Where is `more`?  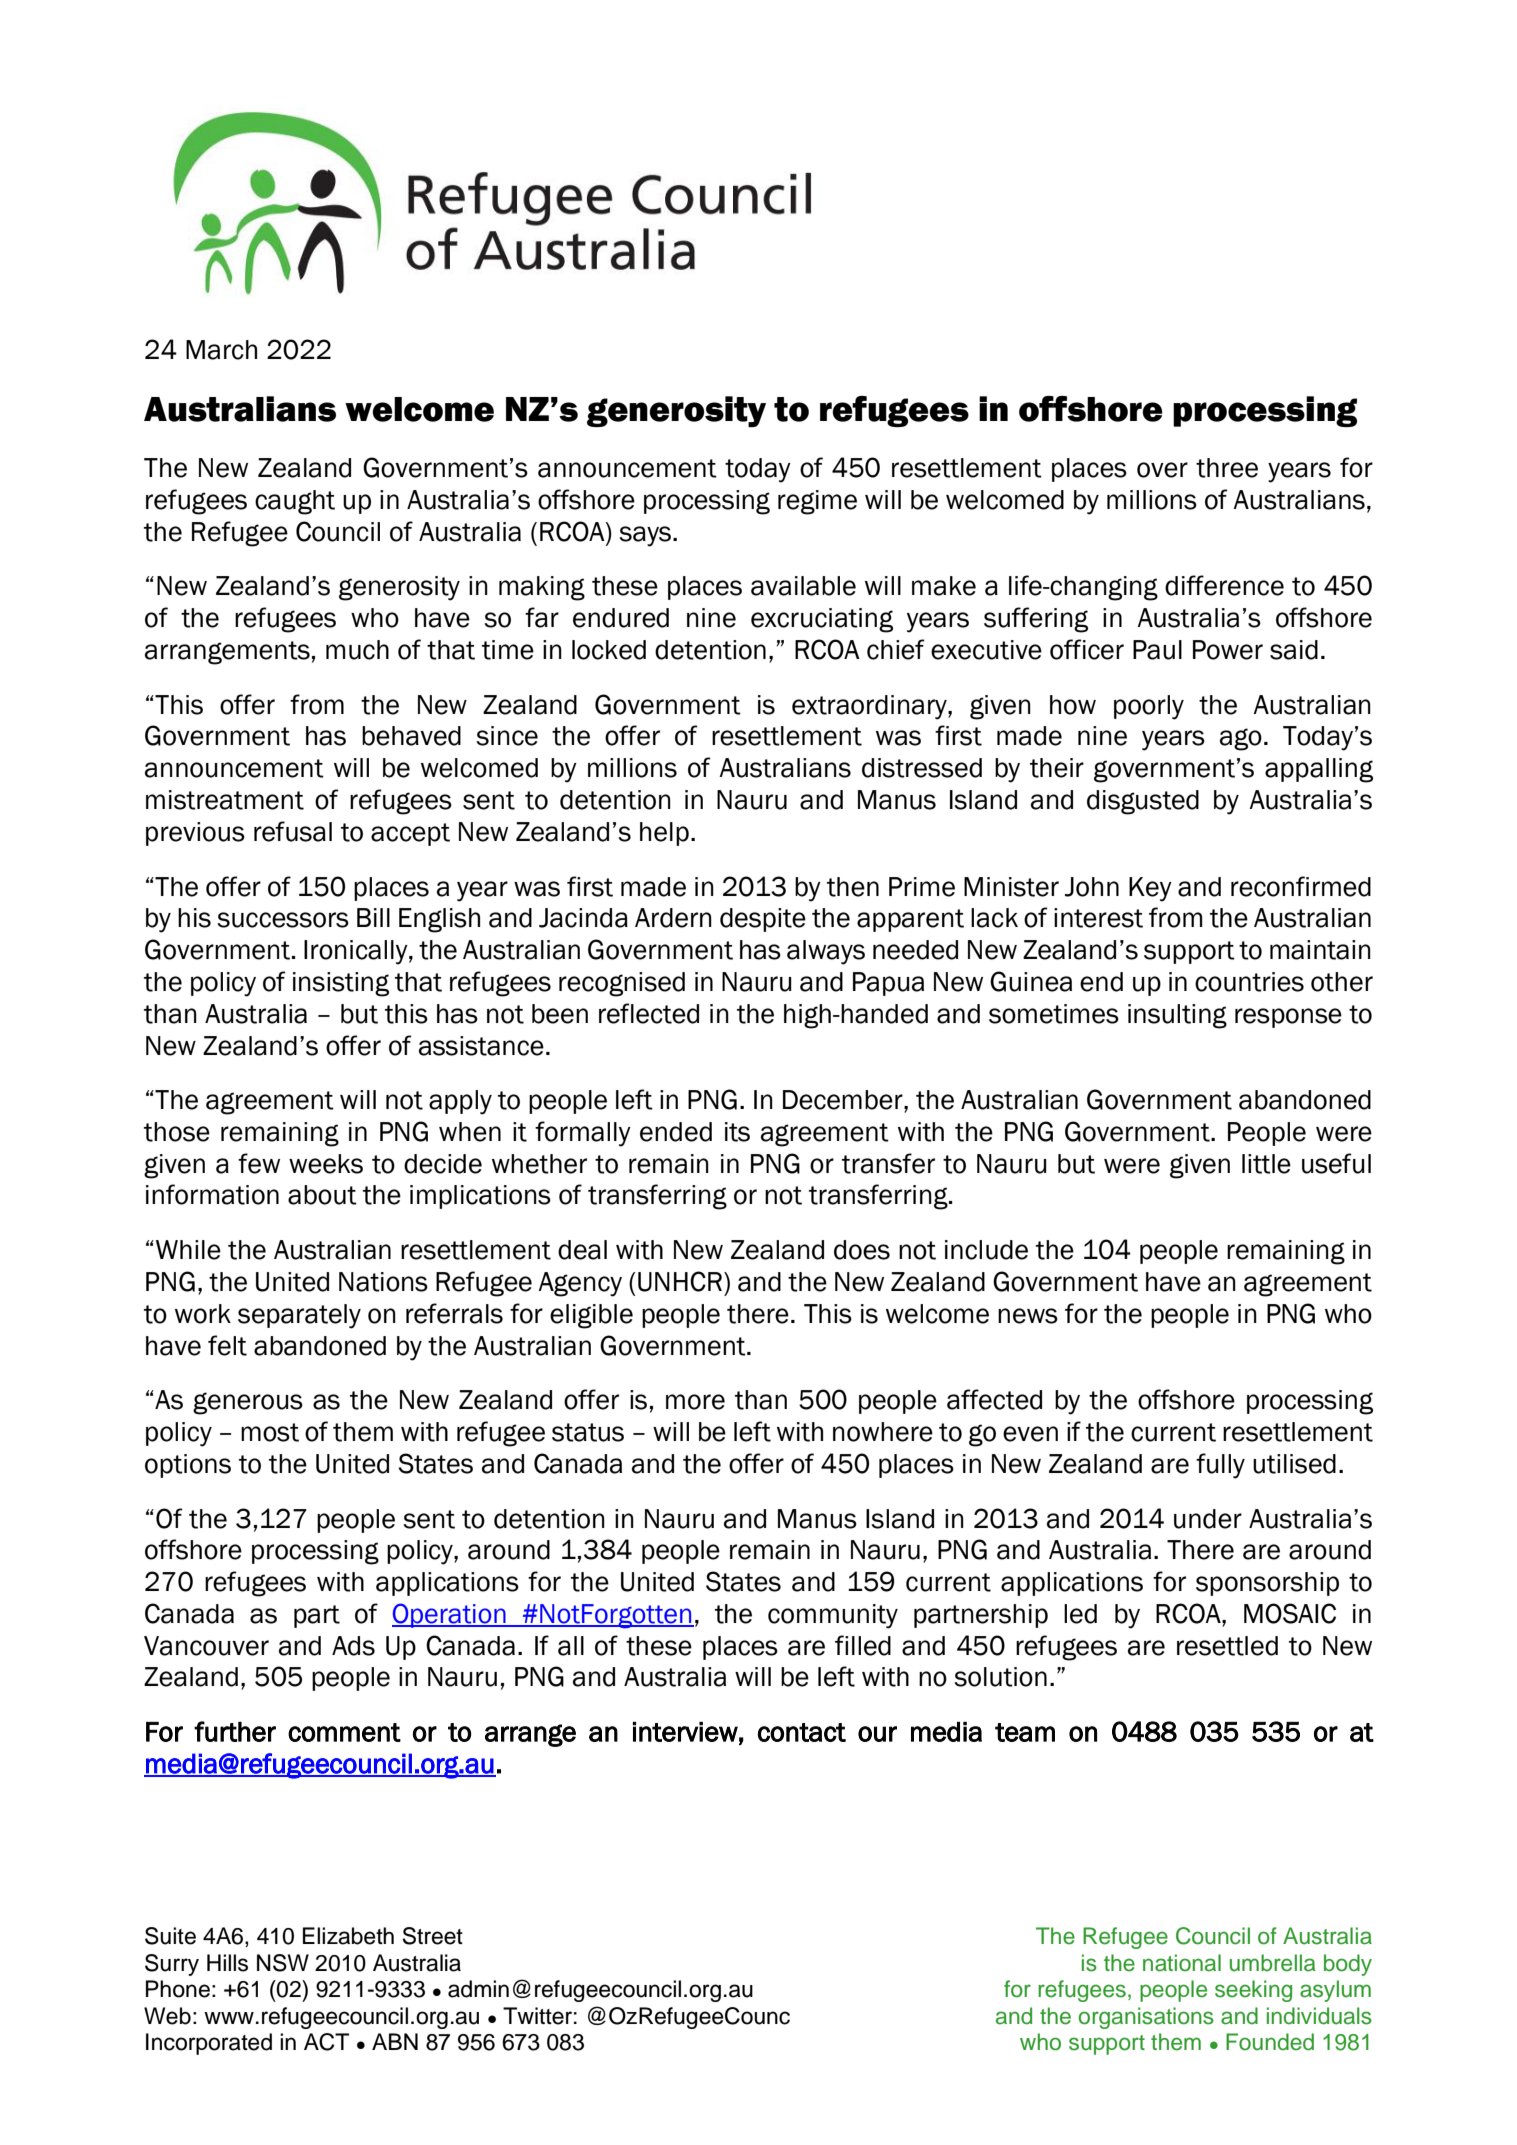 more is located at coordinates (695, 1402).
